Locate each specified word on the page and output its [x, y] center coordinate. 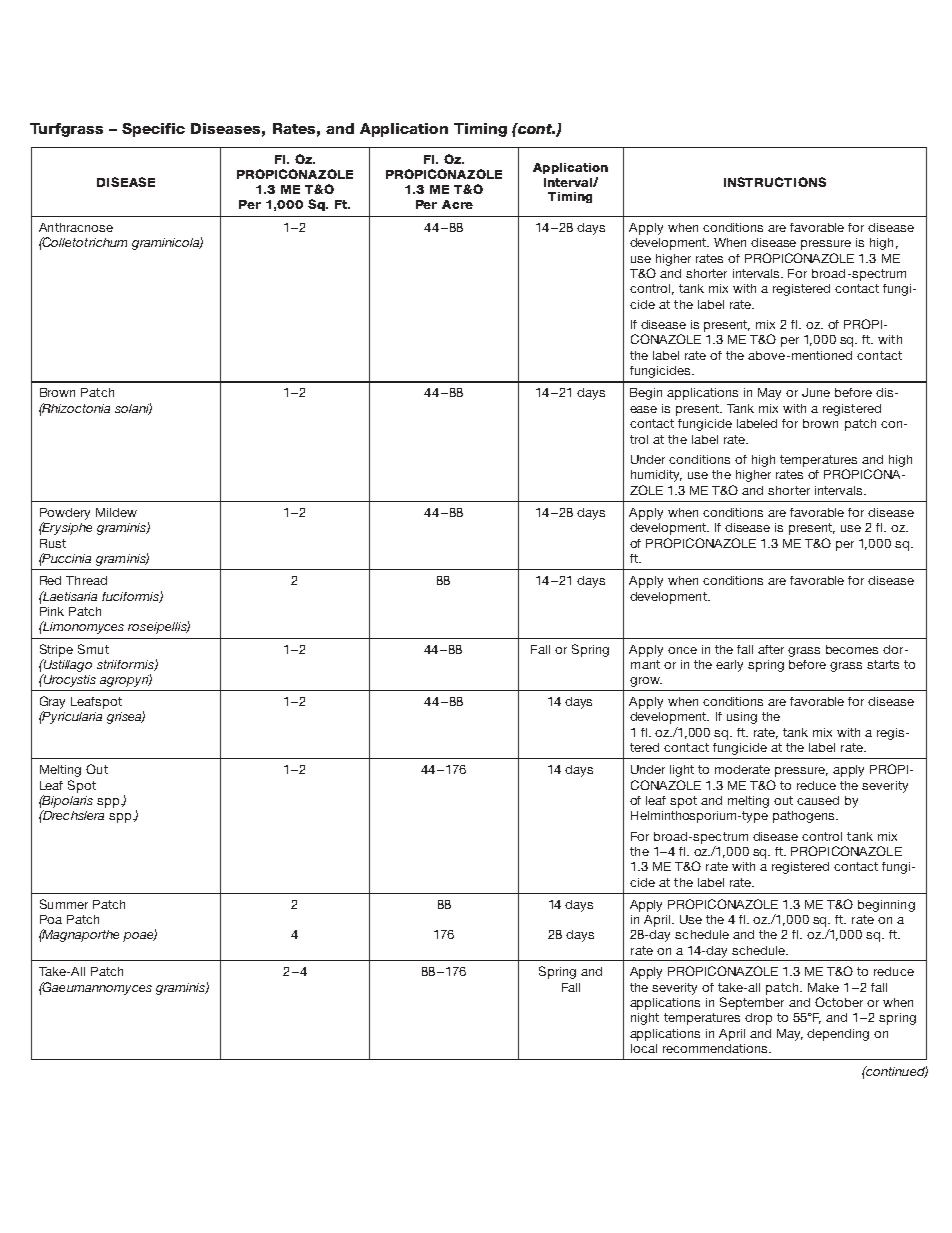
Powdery [65, 514]
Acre [457, 204]
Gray [52, 702]
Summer [64, 904]
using [742, 718]
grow [646, 682]
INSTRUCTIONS [775, 182]
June [816, 392]
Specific [153, 130]
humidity [656, 476]
